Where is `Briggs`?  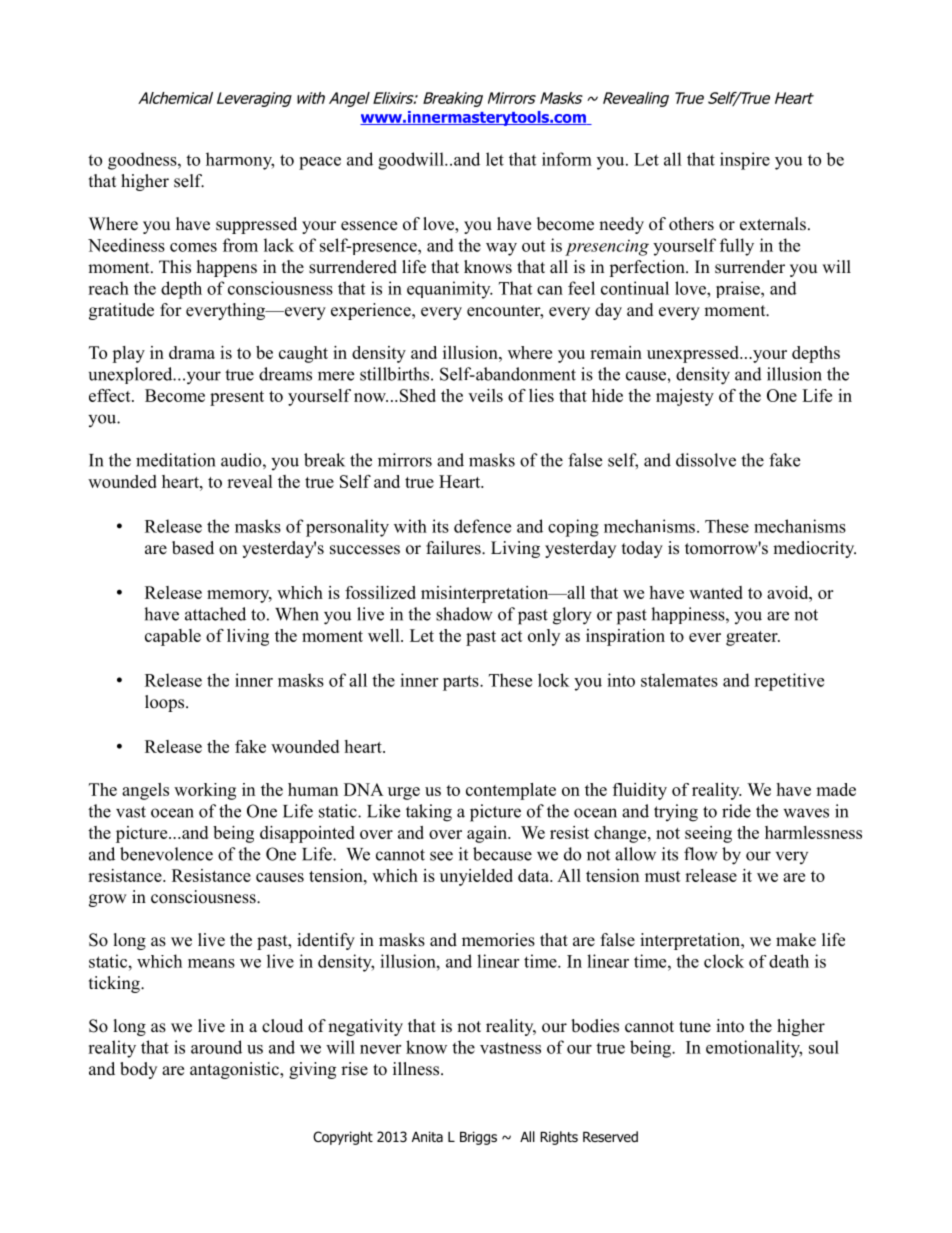
Briggs is located at coordinates (478, 1138).
